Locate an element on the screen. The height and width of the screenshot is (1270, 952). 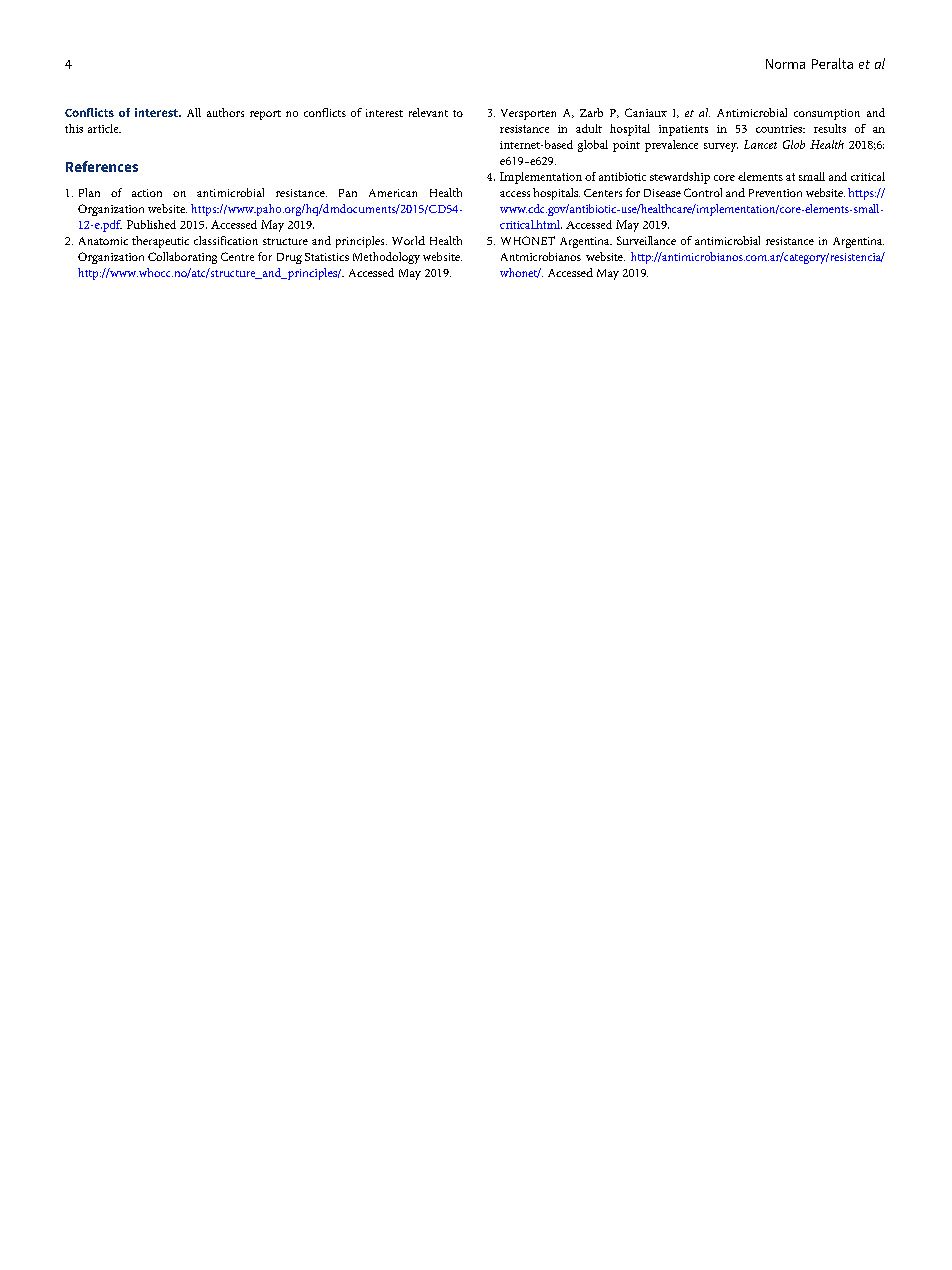
World is located at coordinates (408, 240).
